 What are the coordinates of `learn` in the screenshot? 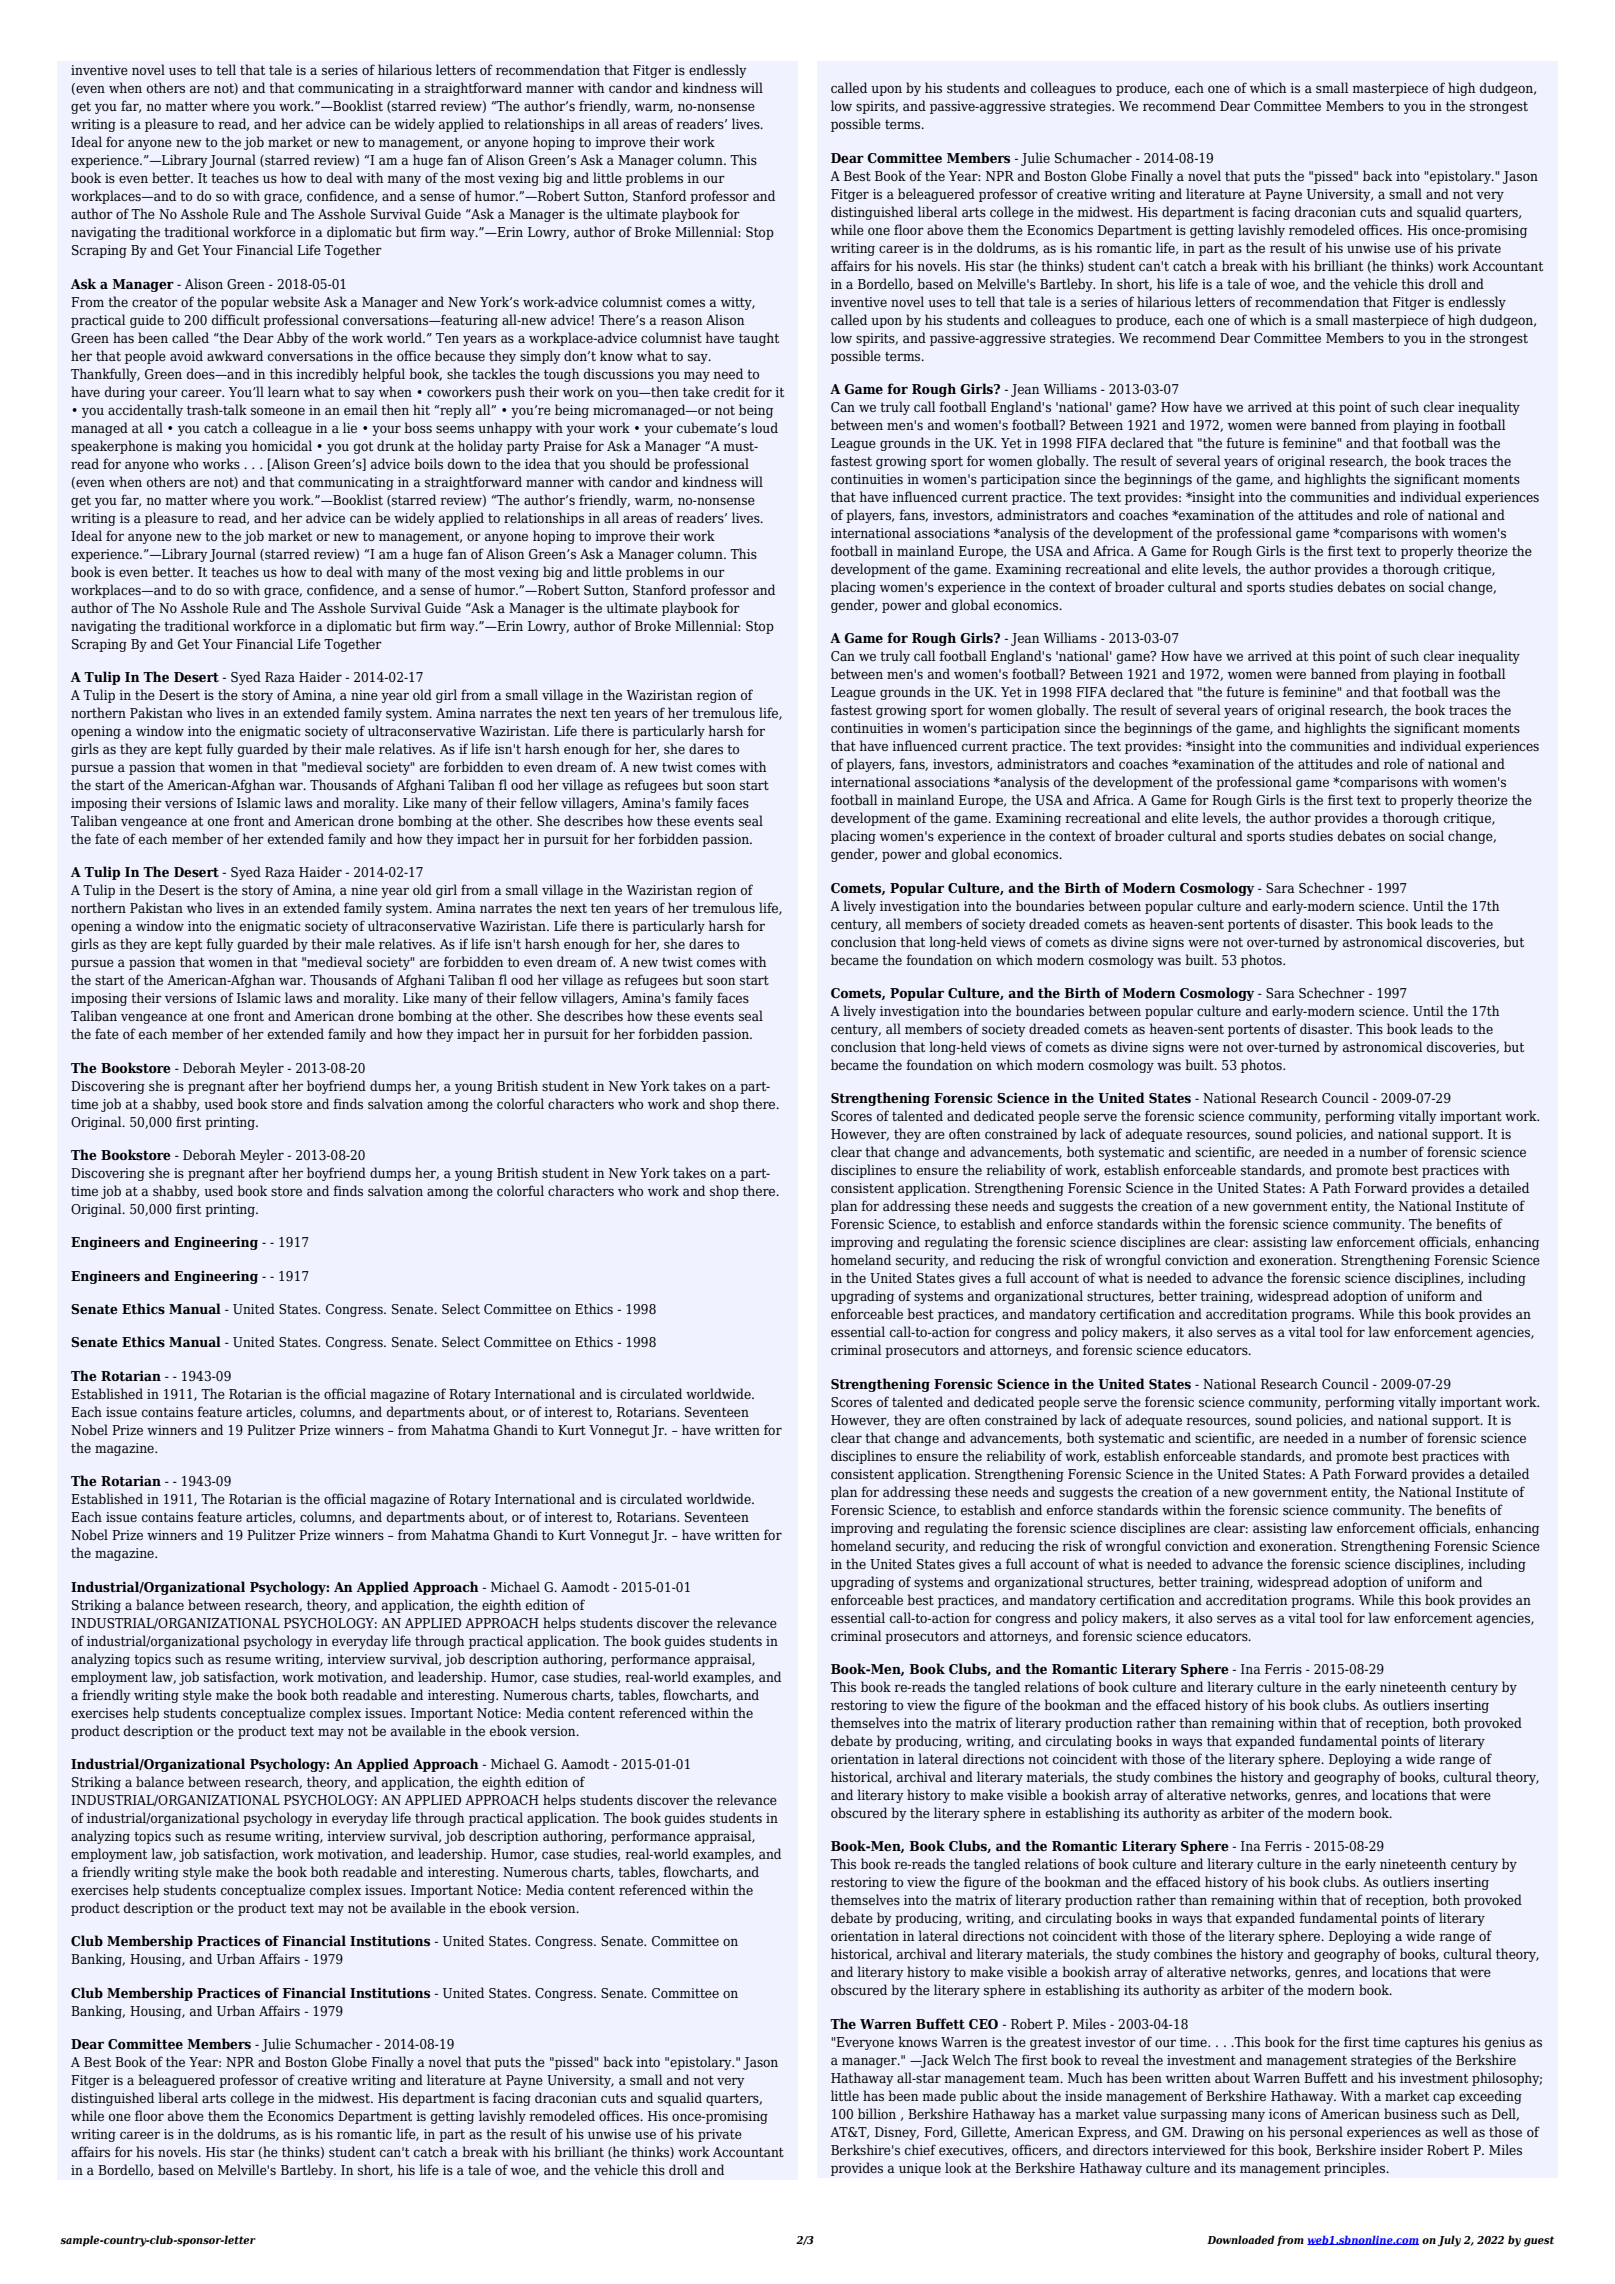 It's located at (284, 391).
